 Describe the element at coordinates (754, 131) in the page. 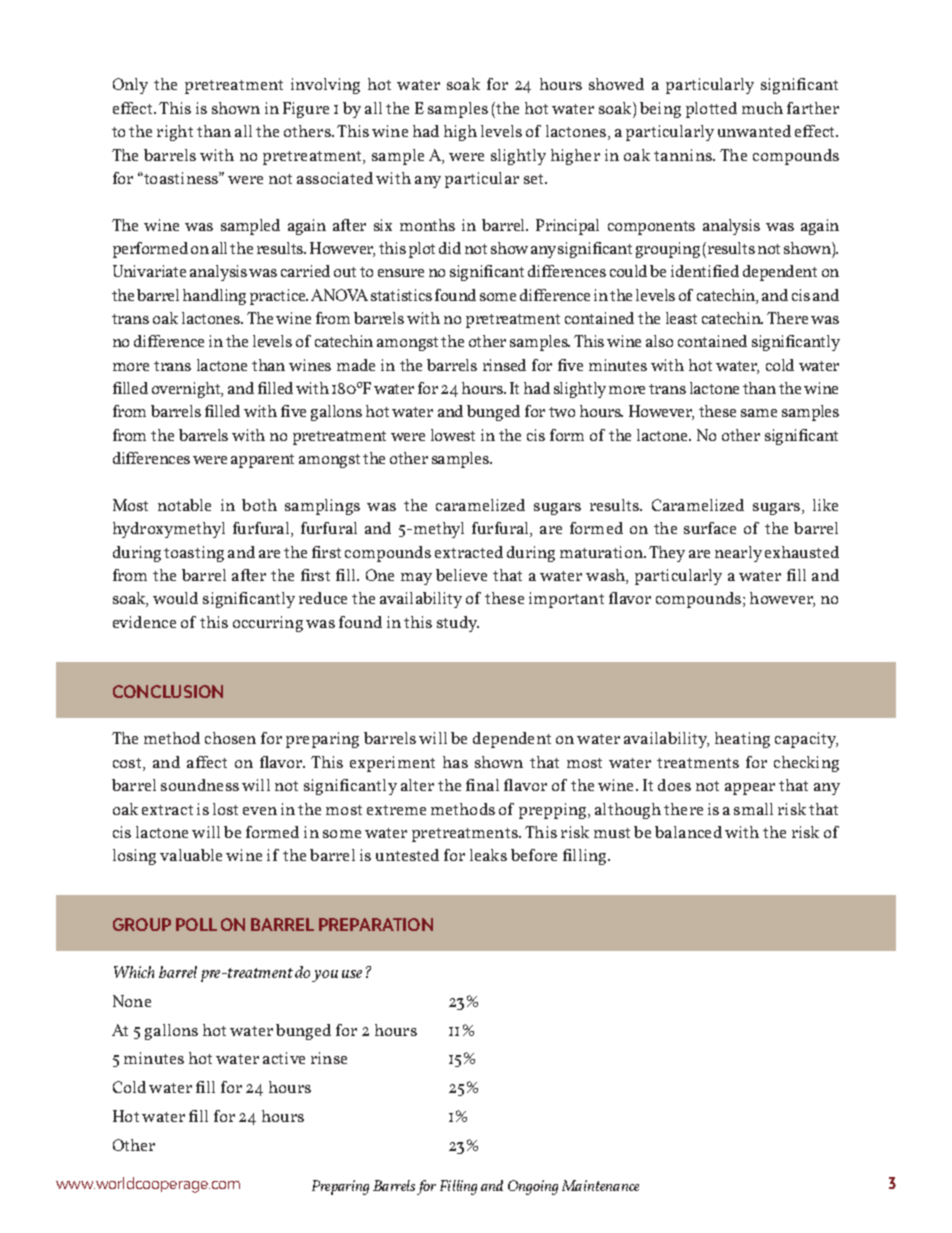

I see `unwanted` at that location.
